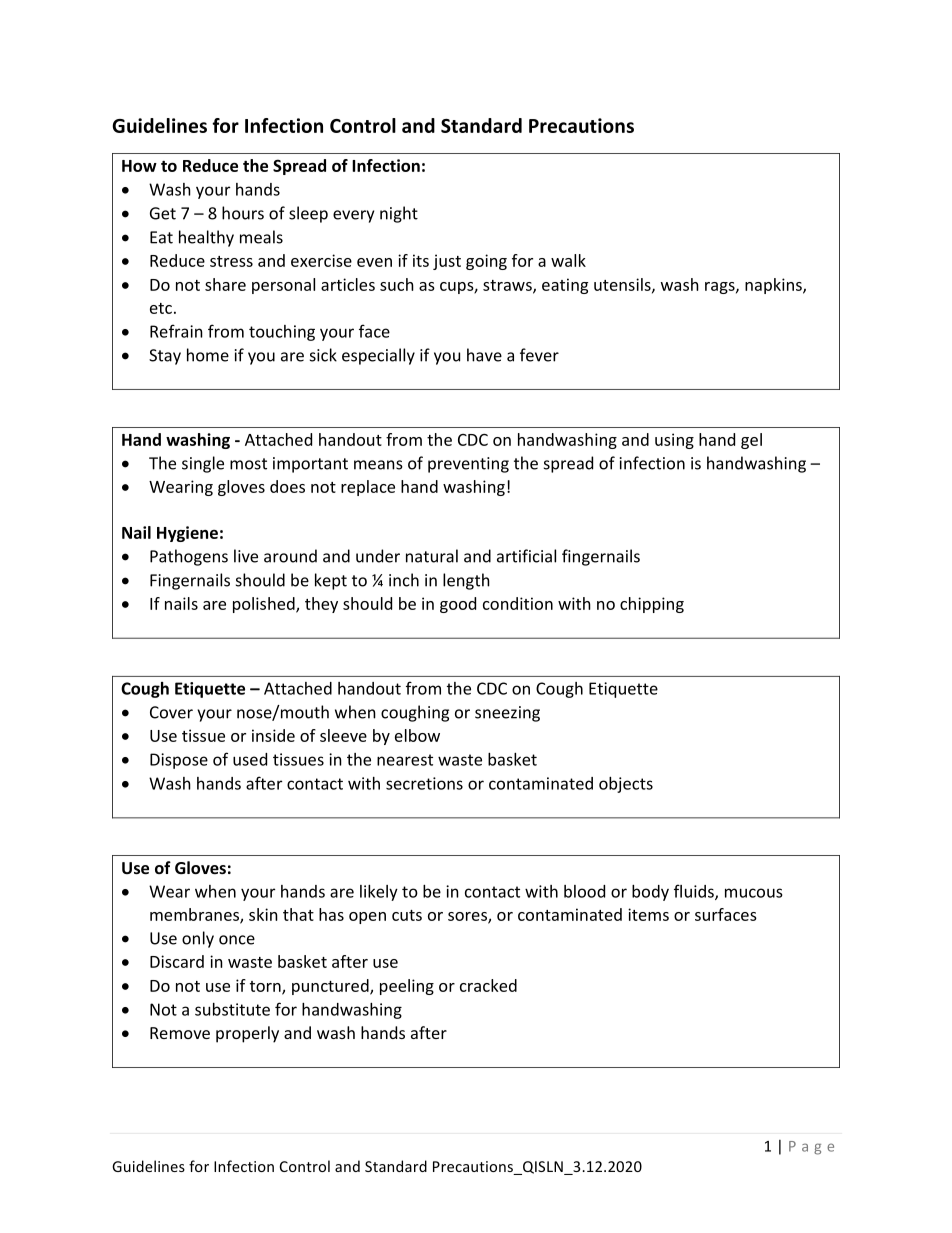 This image has width=952, height=1233. What do you see at coordinates (484, 355) in the image?
I see `have` at bounding box center [484, 355].
